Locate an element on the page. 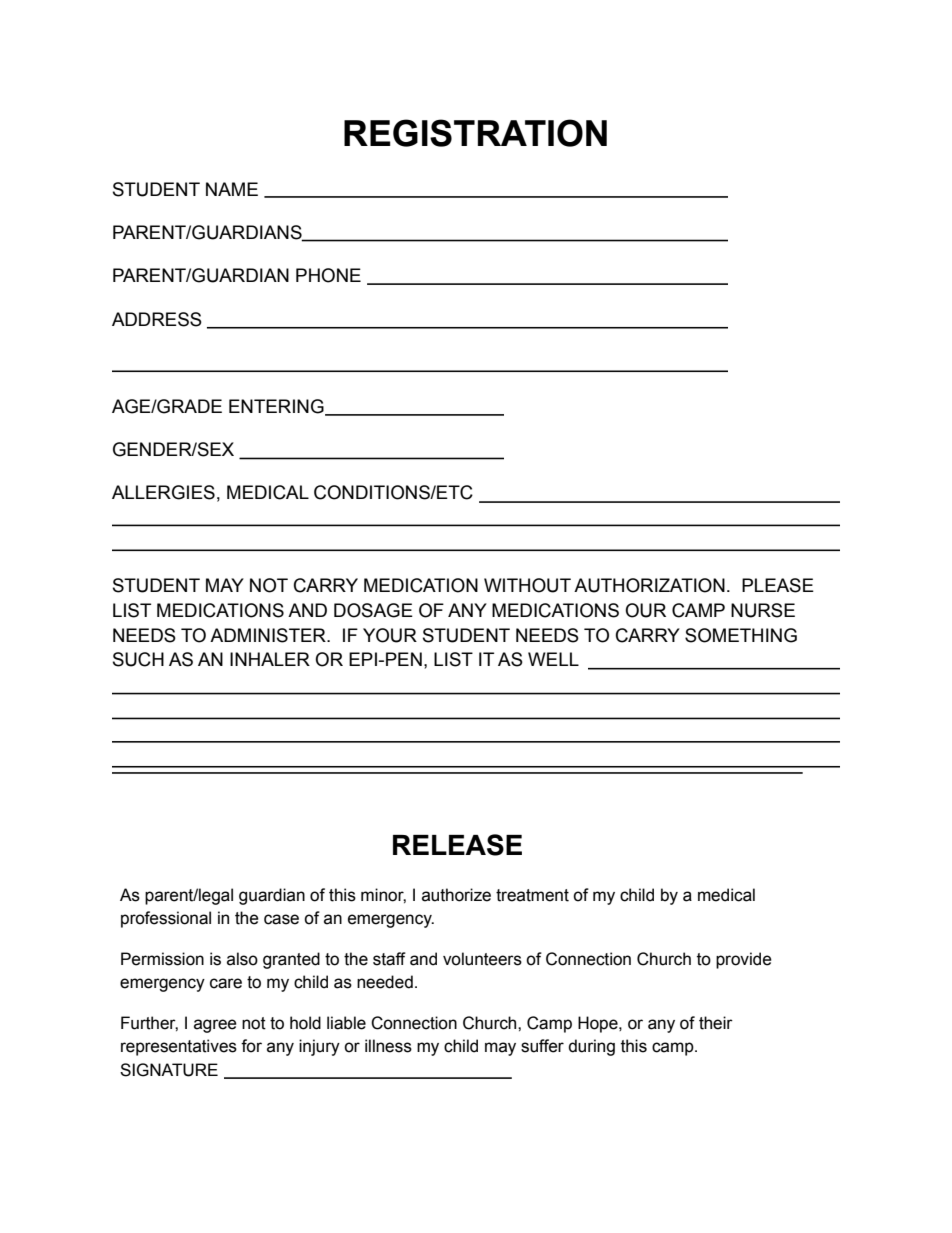 Image resolution: width=952 pixels, height=1233 pixels. illness is located at coordinates (388, 1046).
